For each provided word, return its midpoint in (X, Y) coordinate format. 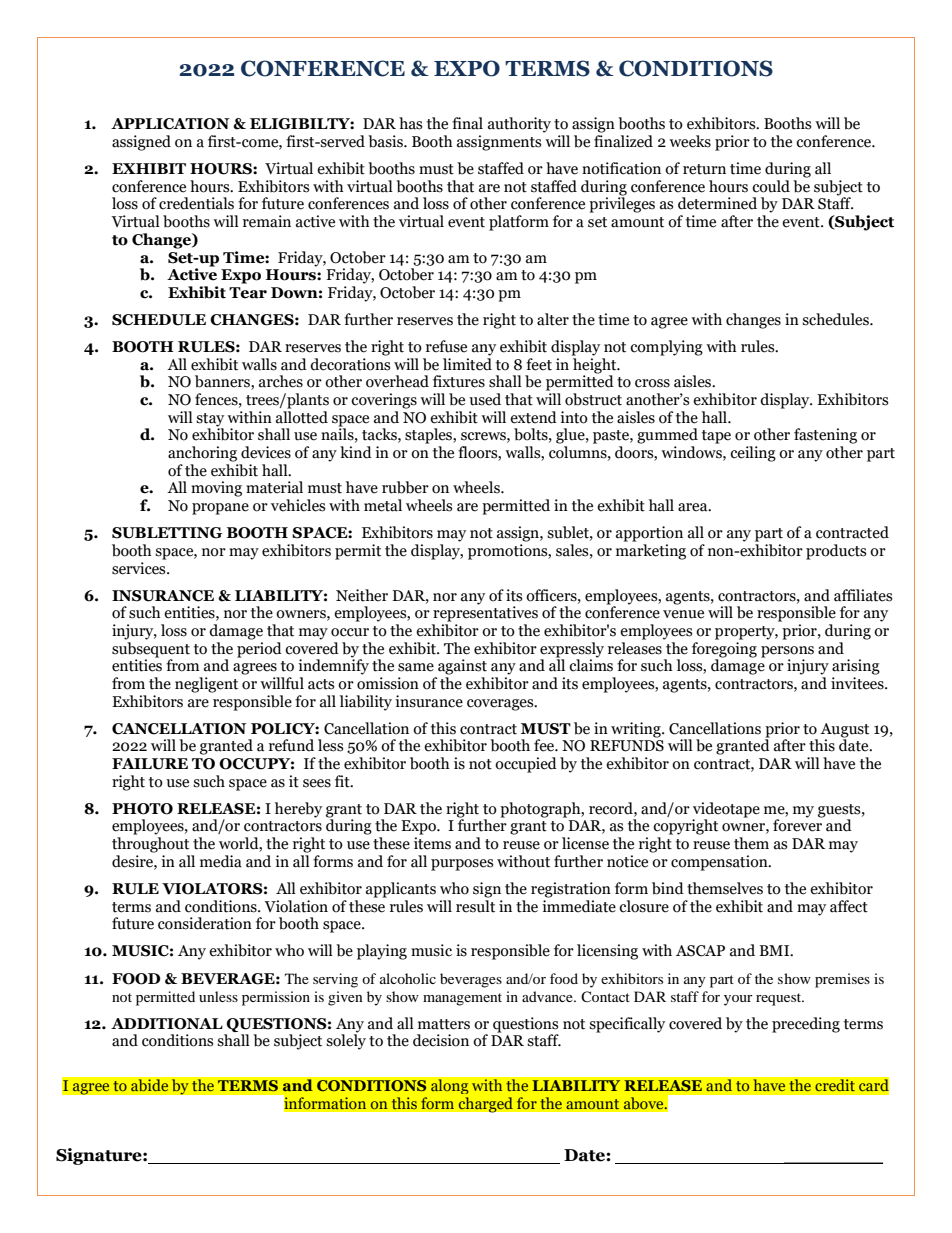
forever (798, 824)
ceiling (753, 454)
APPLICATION (170, 124)
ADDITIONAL (167, 1024)
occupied (526, 765)
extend (533, 417)
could (771, 186)
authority (519, 125)
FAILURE (150, 764)
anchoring (202, 454)
